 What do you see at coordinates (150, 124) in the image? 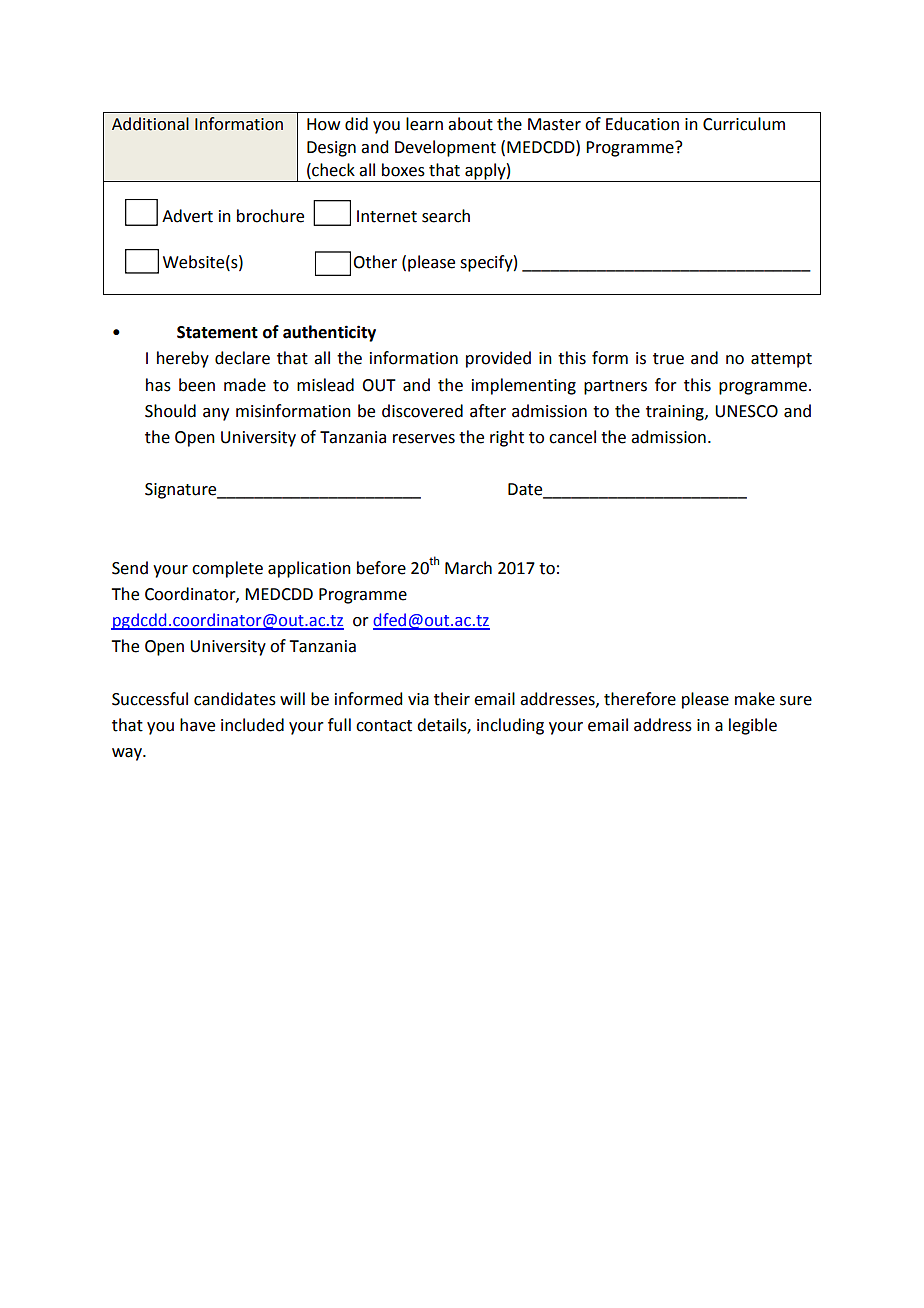
I see `Additional` at bounding box center [150, 124].
